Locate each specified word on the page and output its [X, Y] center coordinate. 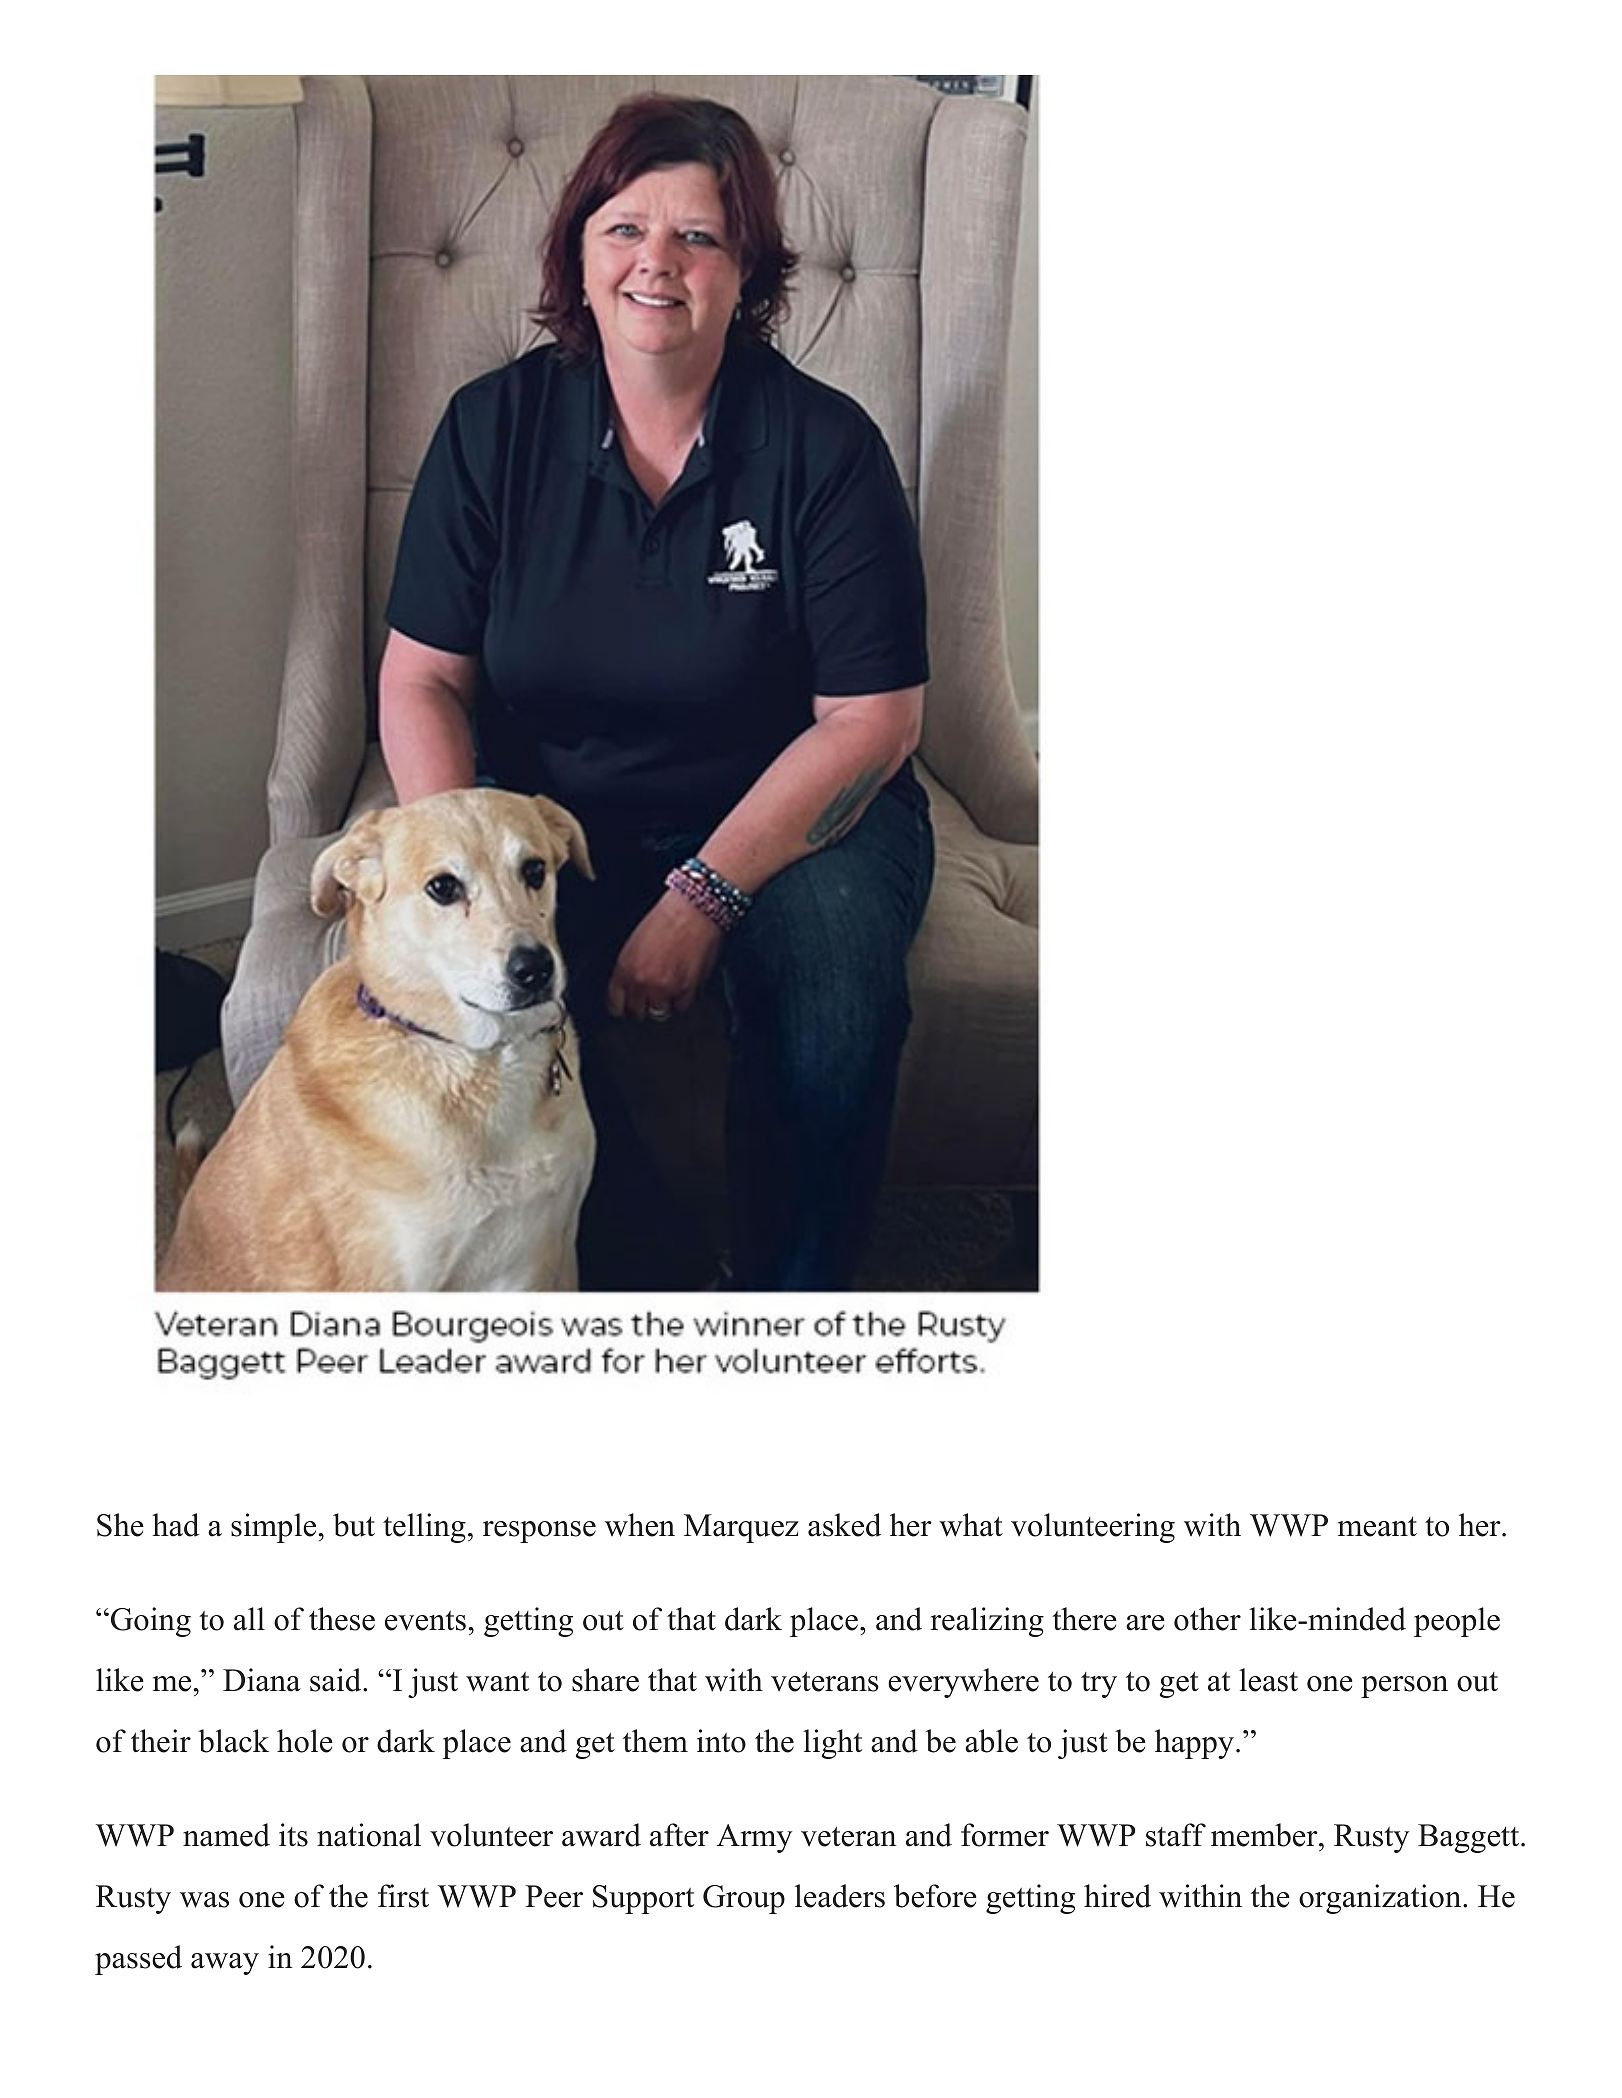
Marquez [741, 1528]
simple [273, 1528]
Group [744, 1899]
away [225, 1964]
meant [1377, 1527]
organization [1381, 1899]
